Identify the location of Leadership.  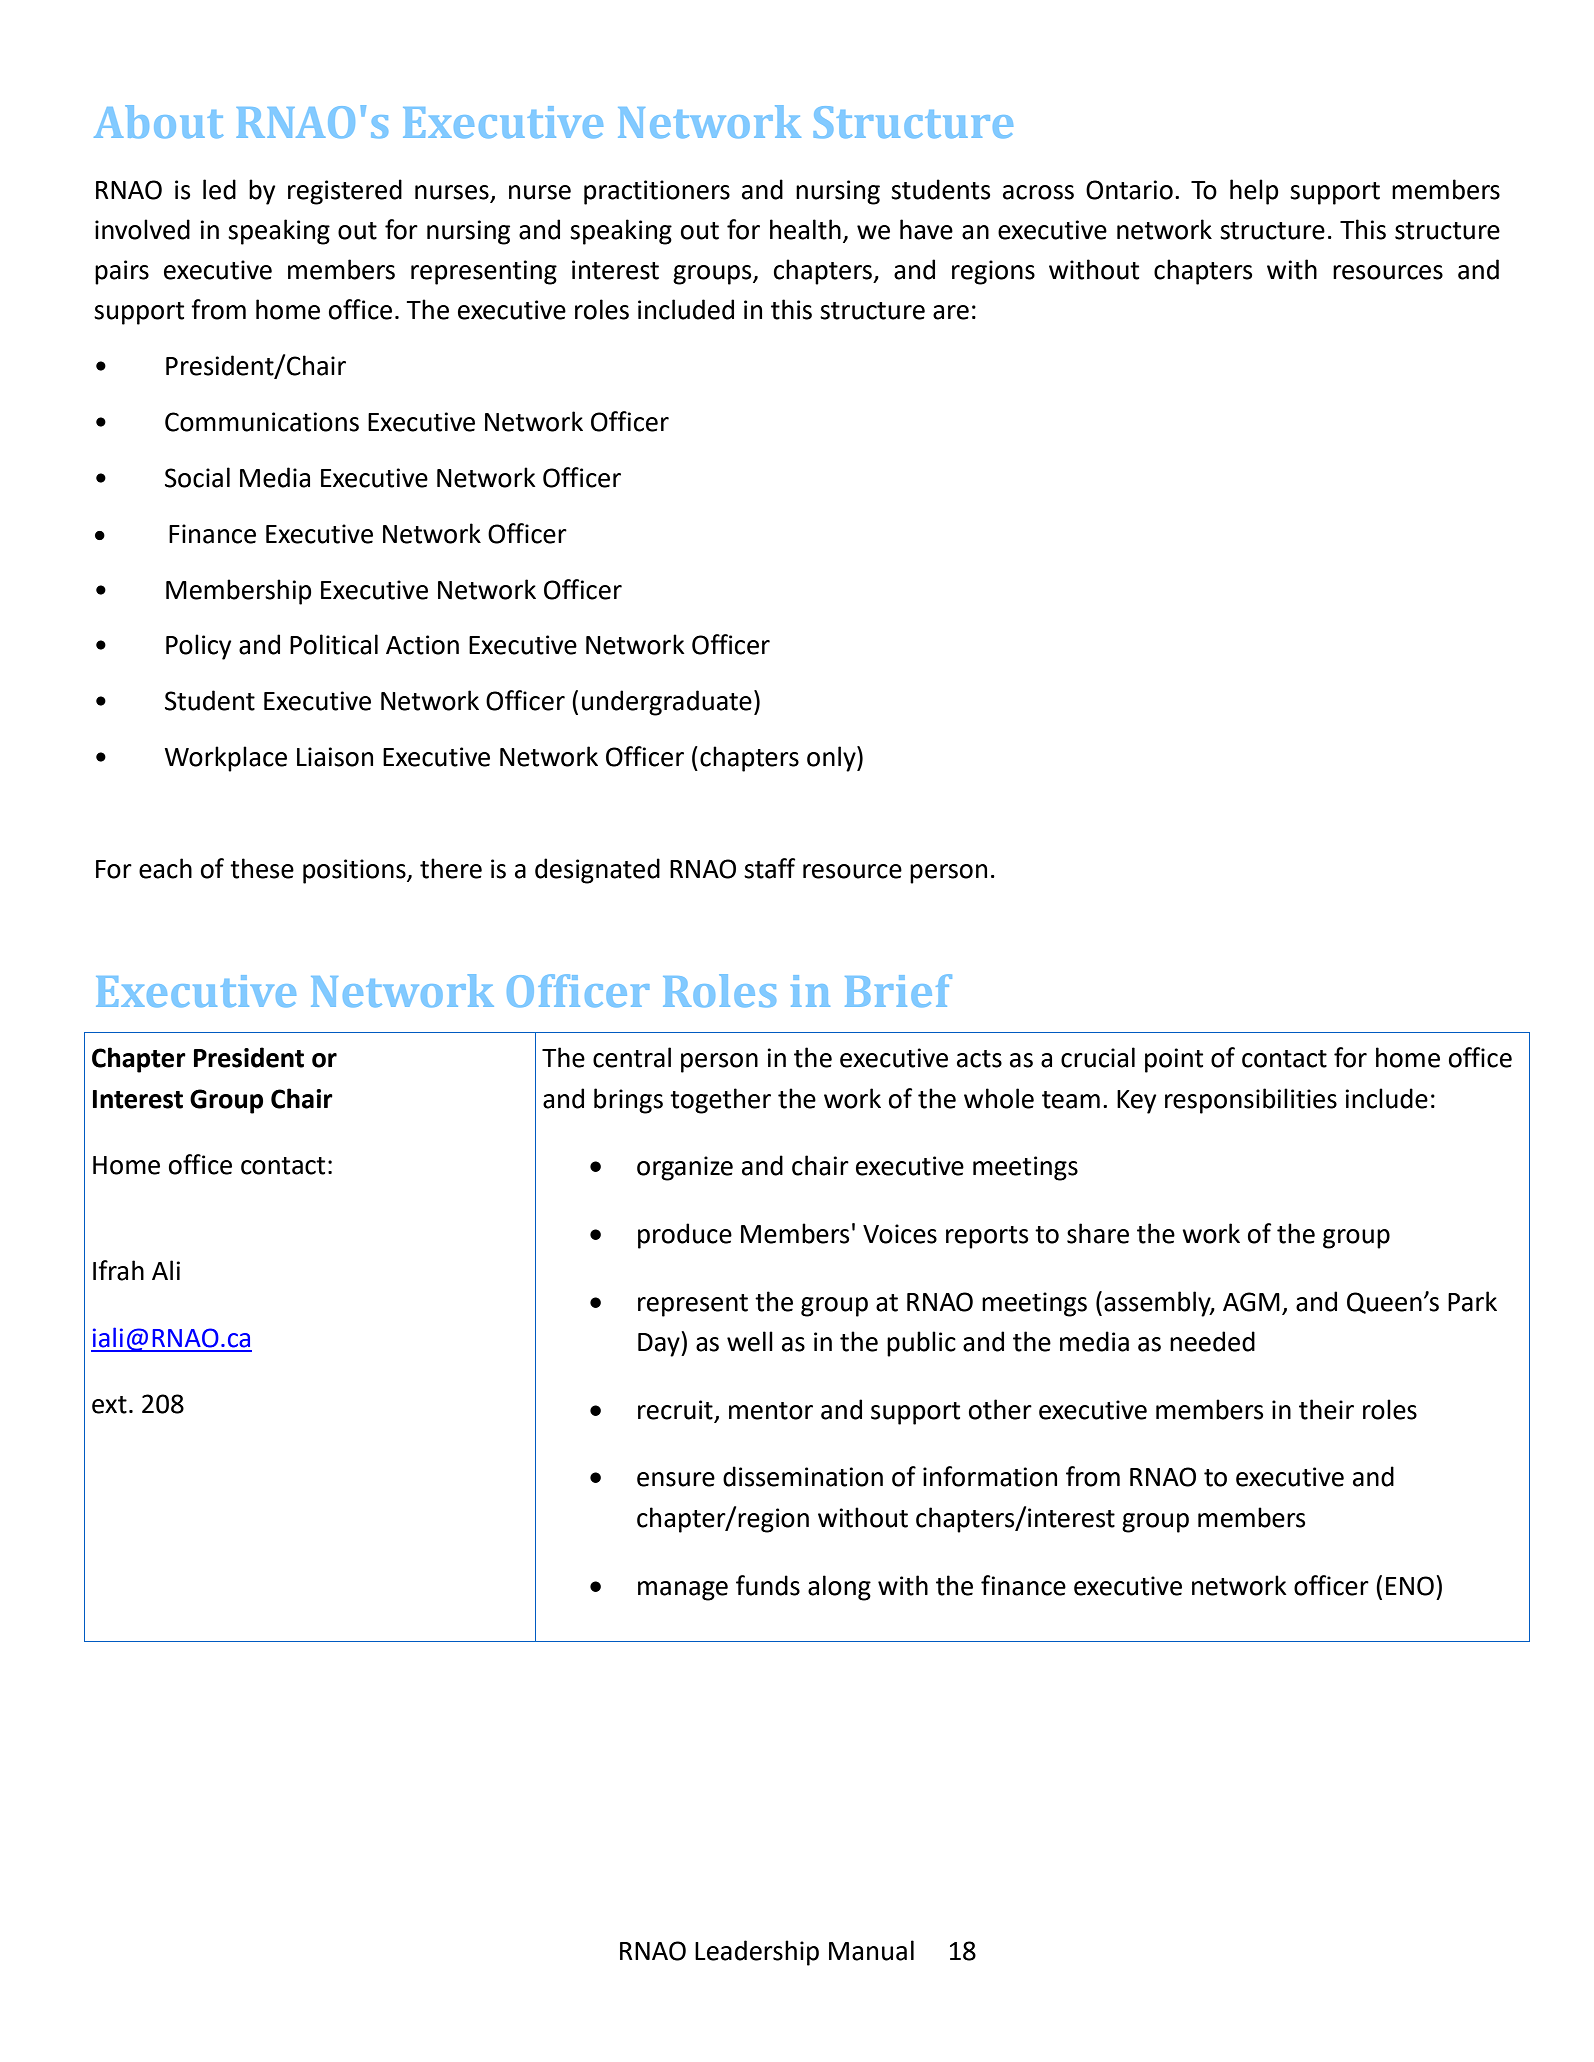
(757, 1953).
